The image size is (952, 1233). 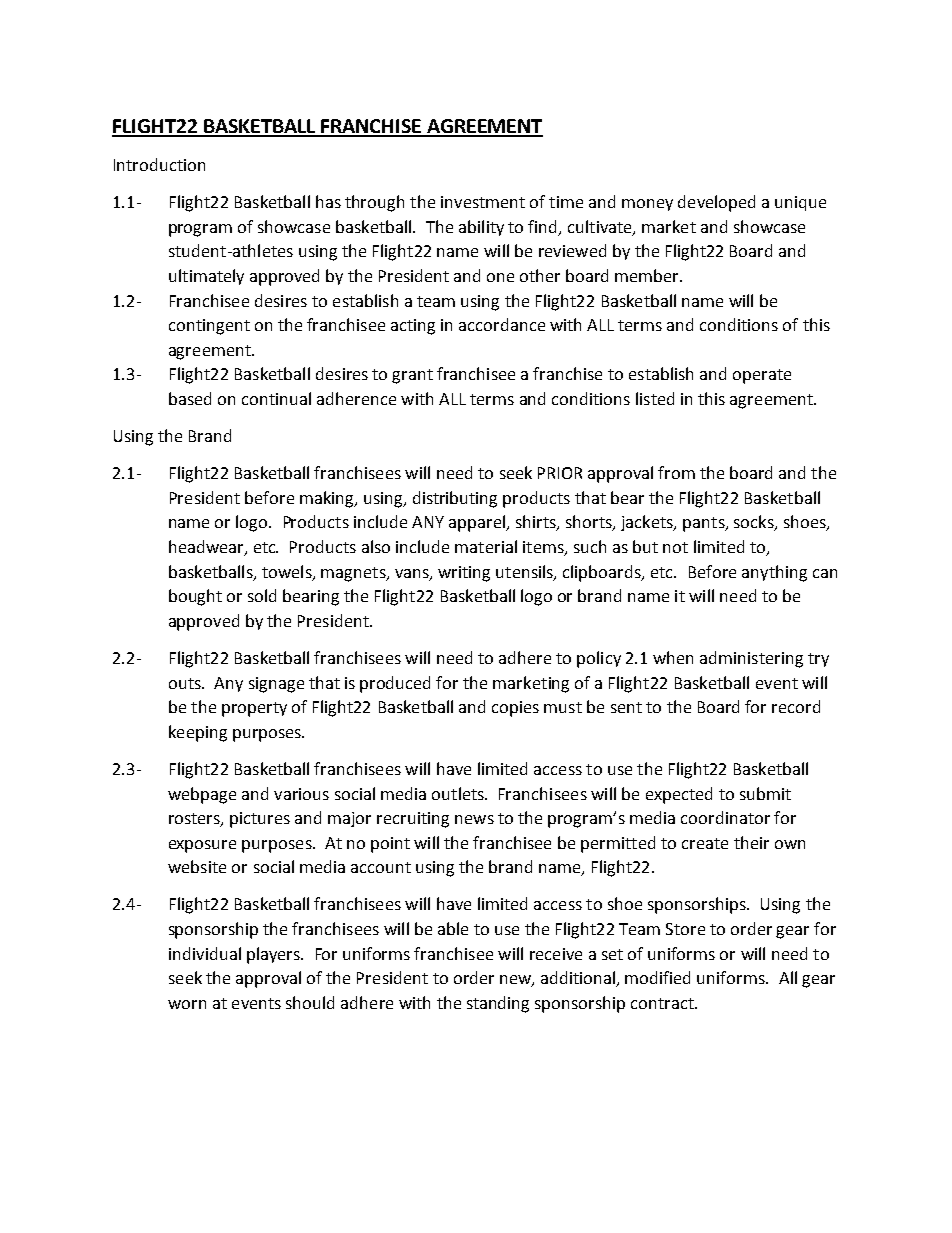 What do you see at coordinates (412, 376) in the screenshot?
I see `grant` at bounding box center [412, 376].
